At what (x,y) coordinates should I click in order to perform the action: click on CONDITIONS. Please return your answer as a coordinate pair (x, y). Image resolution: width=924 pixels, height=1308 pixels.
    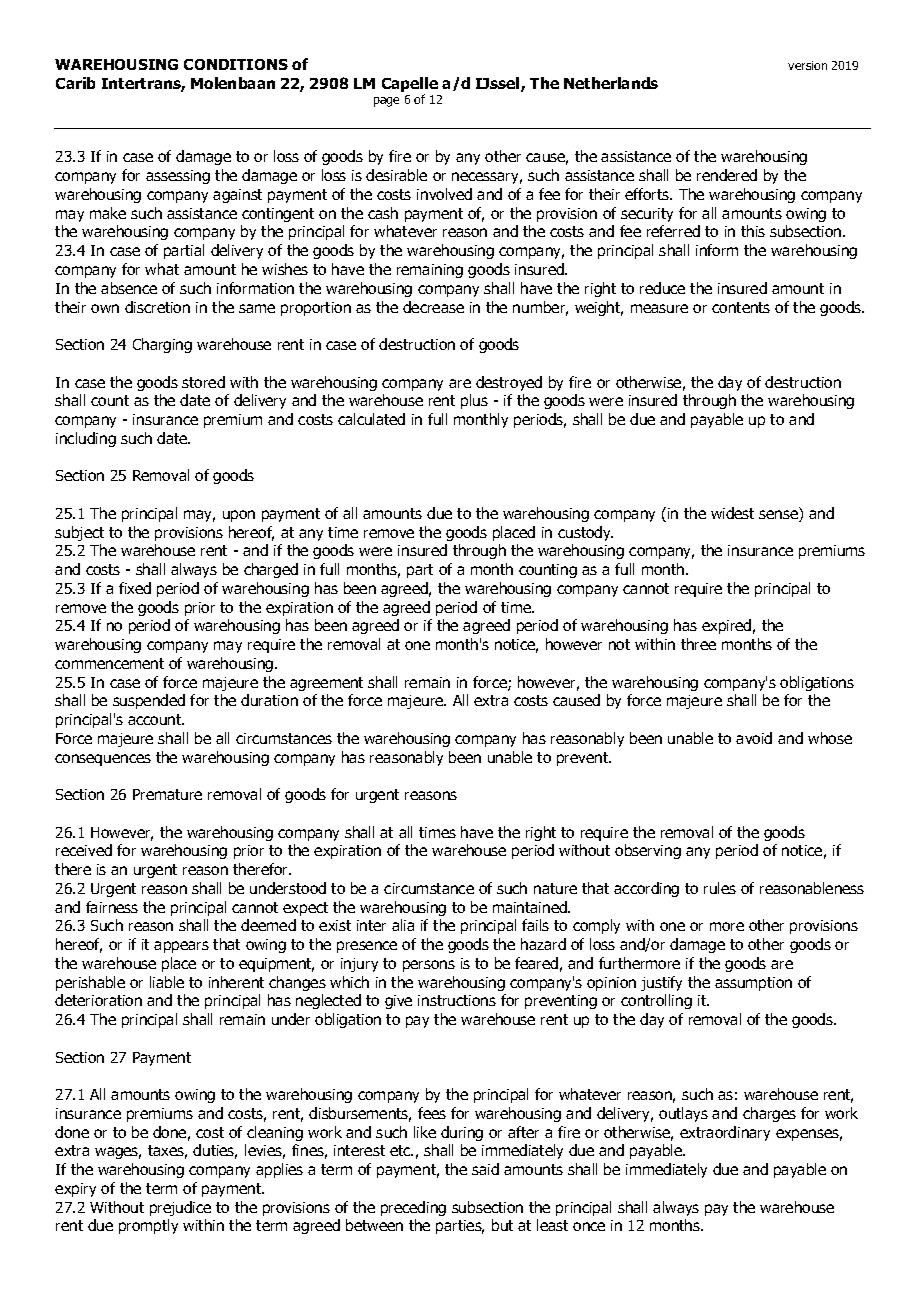
    Looking at the image, I should click on (236, 64).
